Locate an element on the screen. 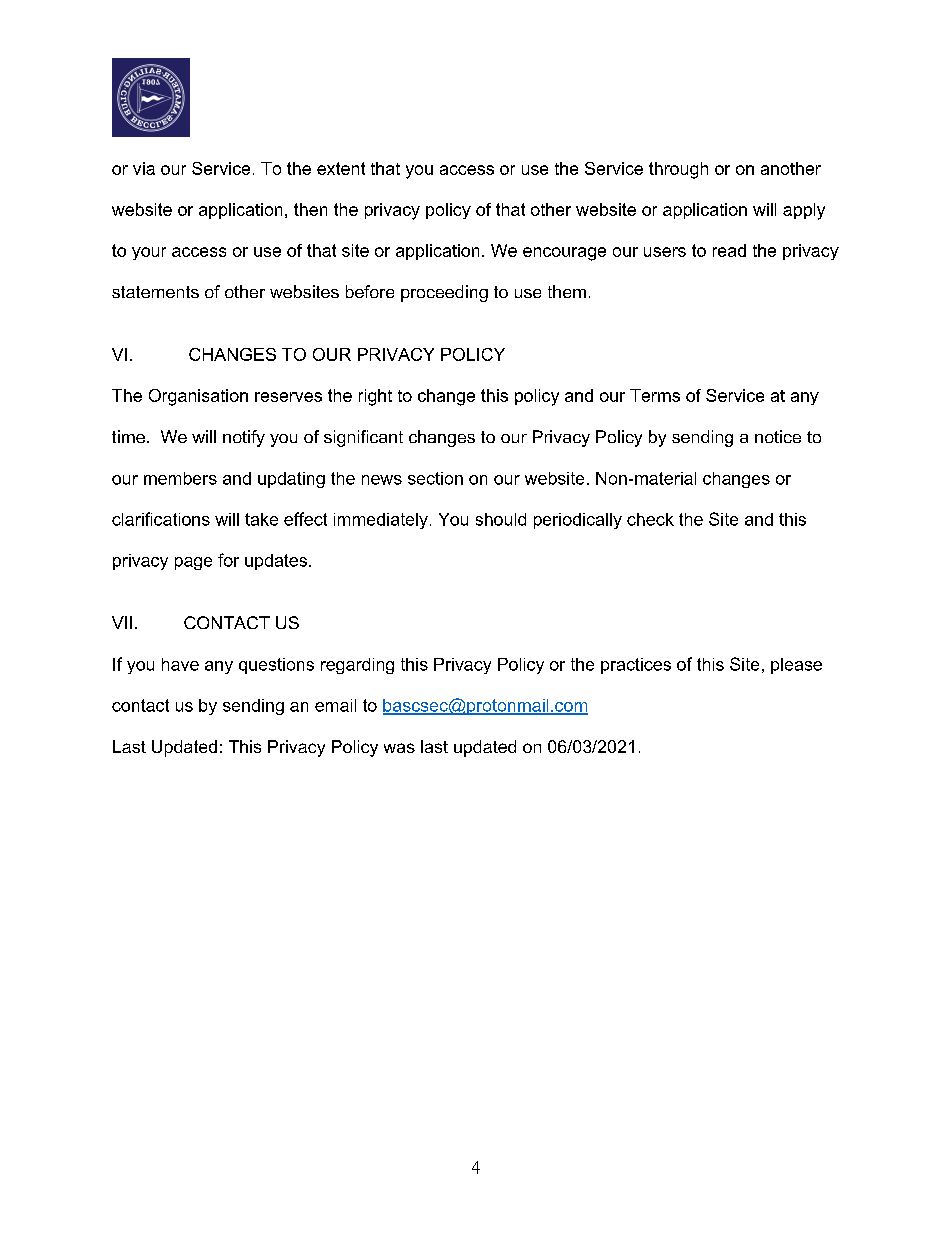 Image resolution: width=952 pixels, height=1233 pixels. should is located at coordinates (501, 519).
